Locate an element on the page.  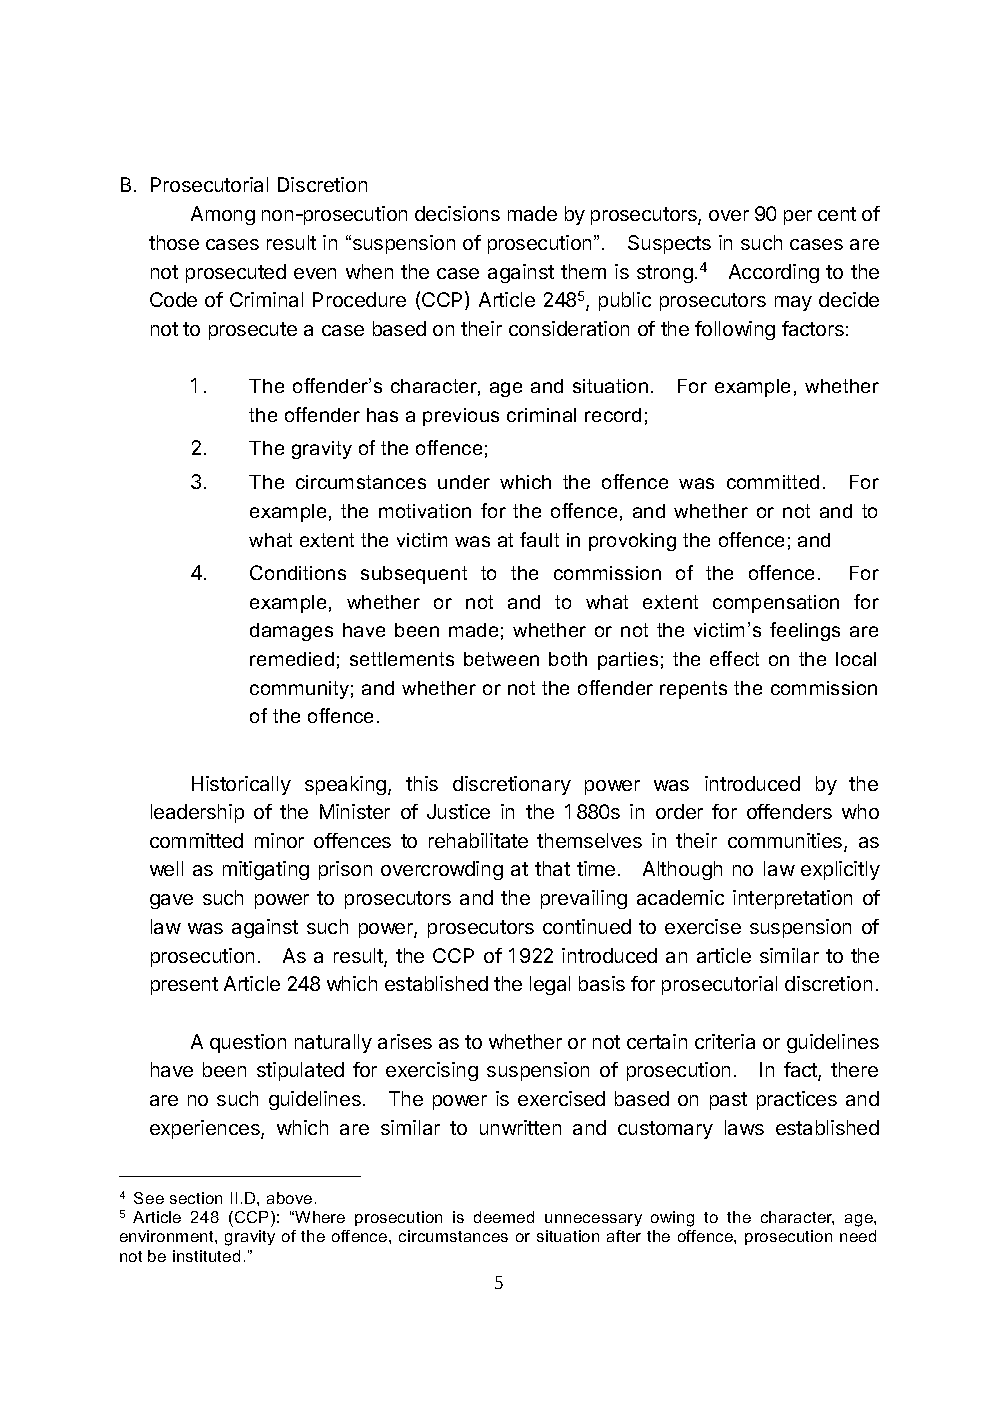
Historically is located at coordinates (241, 785).
